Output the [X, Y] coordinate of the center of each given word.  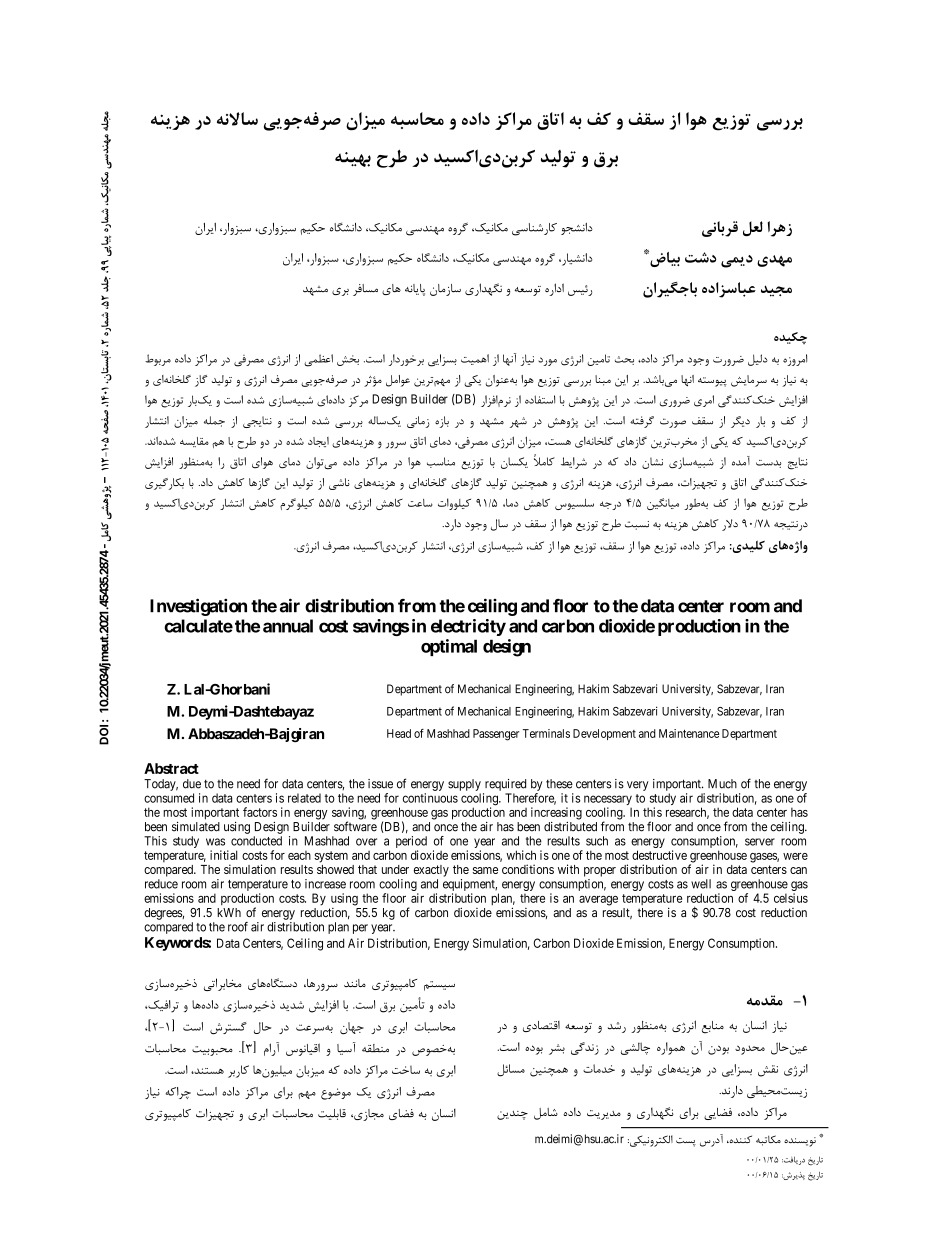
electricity [468, 627]
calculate [198, 626]
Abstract [171, 768]
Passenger [496, 735]
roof [238, 927]
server [760, 842]
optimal [449, 647]
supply [464, 785]
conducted [256, 841]
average [598, 901]
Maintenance [689, 733]
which [521, 855]
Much [722, 784]
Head [399, 733]
